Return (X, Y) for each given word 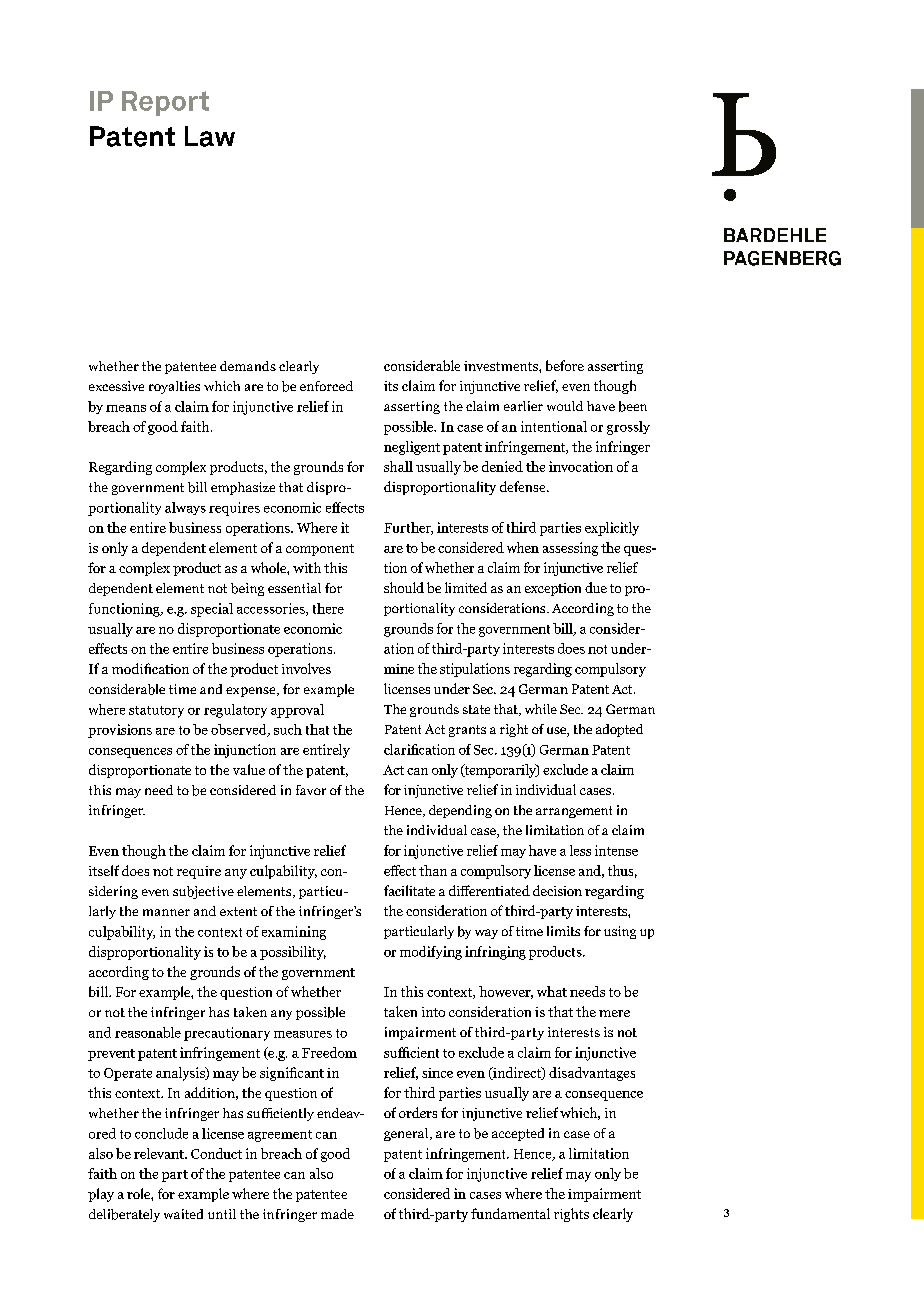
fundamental (510, 1213)
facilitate (409, 890)
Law (210, 136)
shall (398, 466)
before (565, 365)
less (580, 850)
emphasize (243, 488)
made (337, 1214)
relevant (160, 1153)
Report (165, 103)
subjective (203, 892)
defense (524, 486)
